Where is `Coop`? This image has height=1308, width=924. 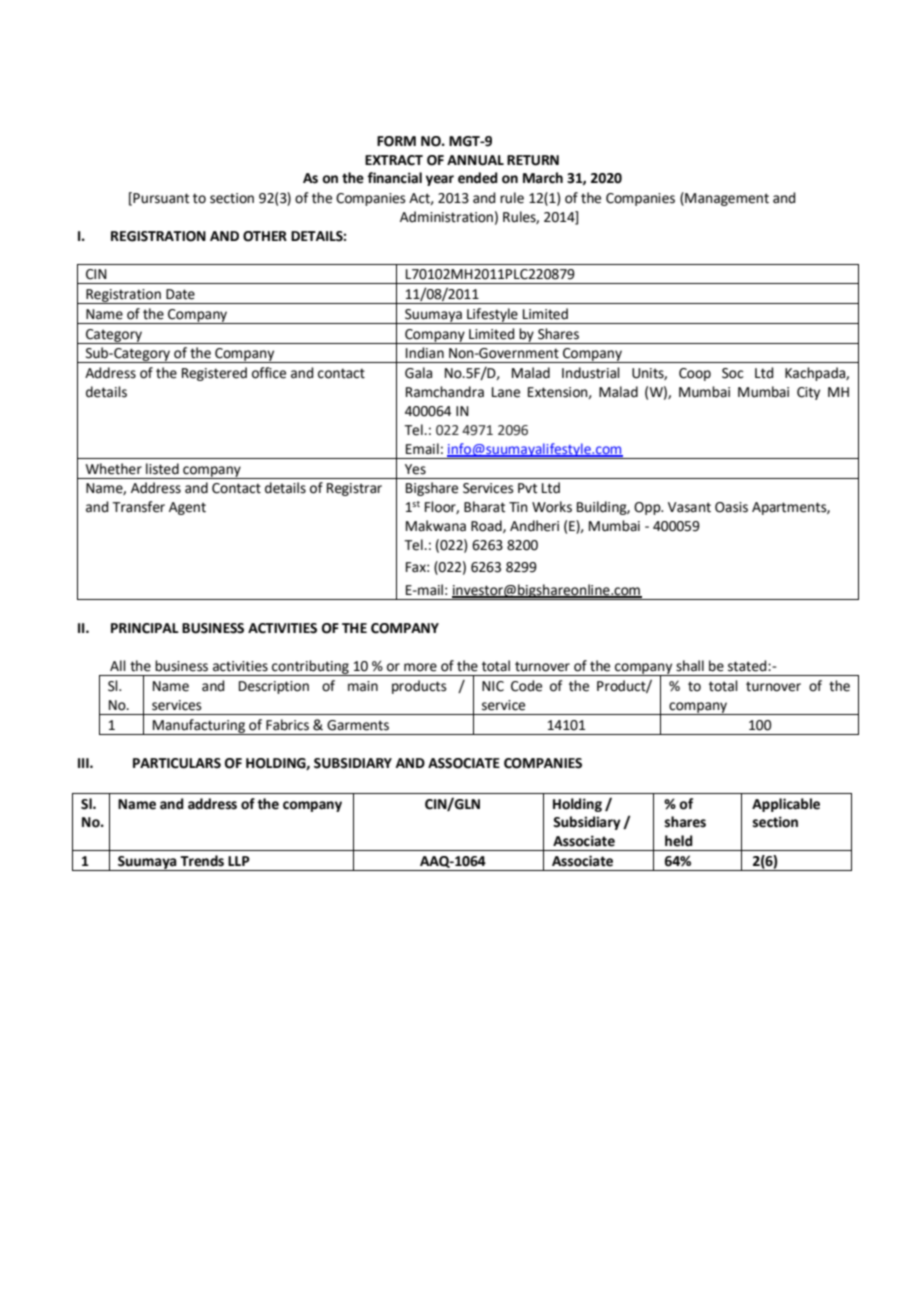
Coop is located at coordinates (695, 374).
